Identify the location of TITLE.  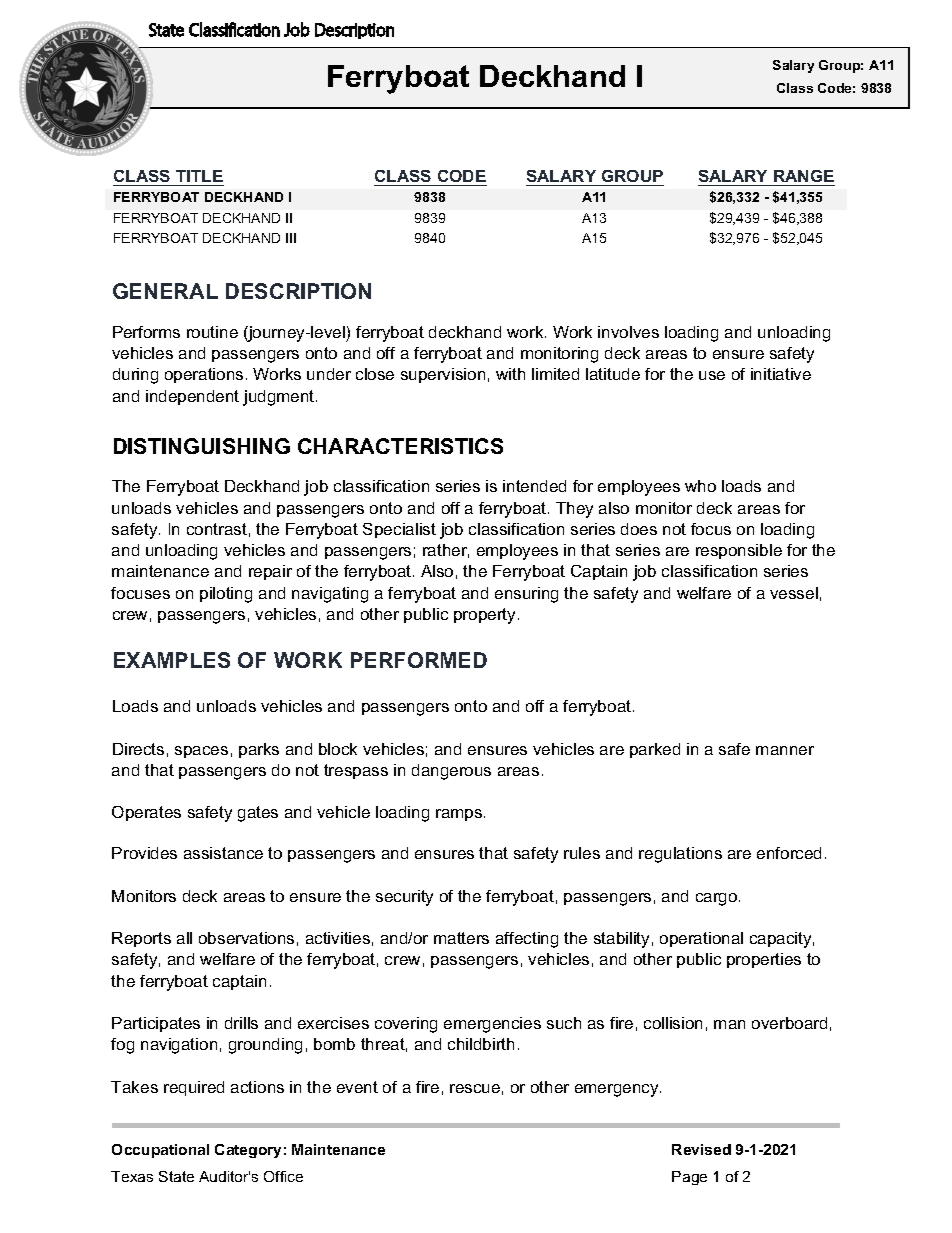
(199, 176).
